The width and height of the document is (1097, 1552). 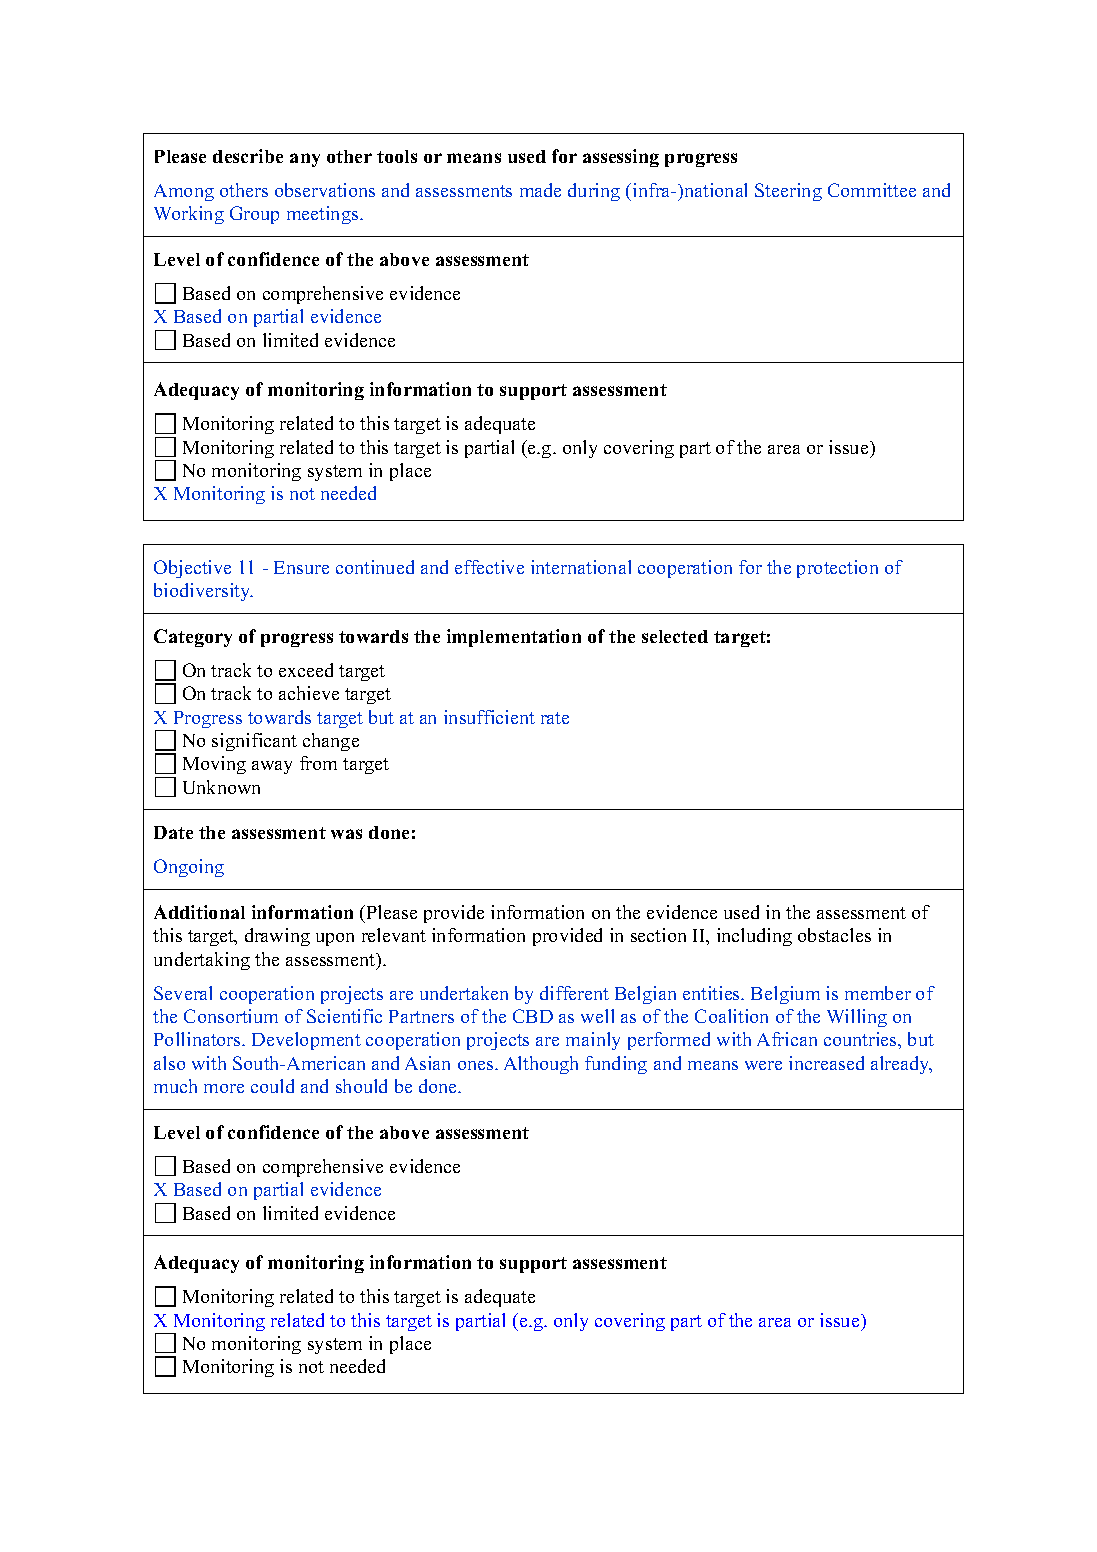 I want to click on Category, so click(x=193, y=638).
